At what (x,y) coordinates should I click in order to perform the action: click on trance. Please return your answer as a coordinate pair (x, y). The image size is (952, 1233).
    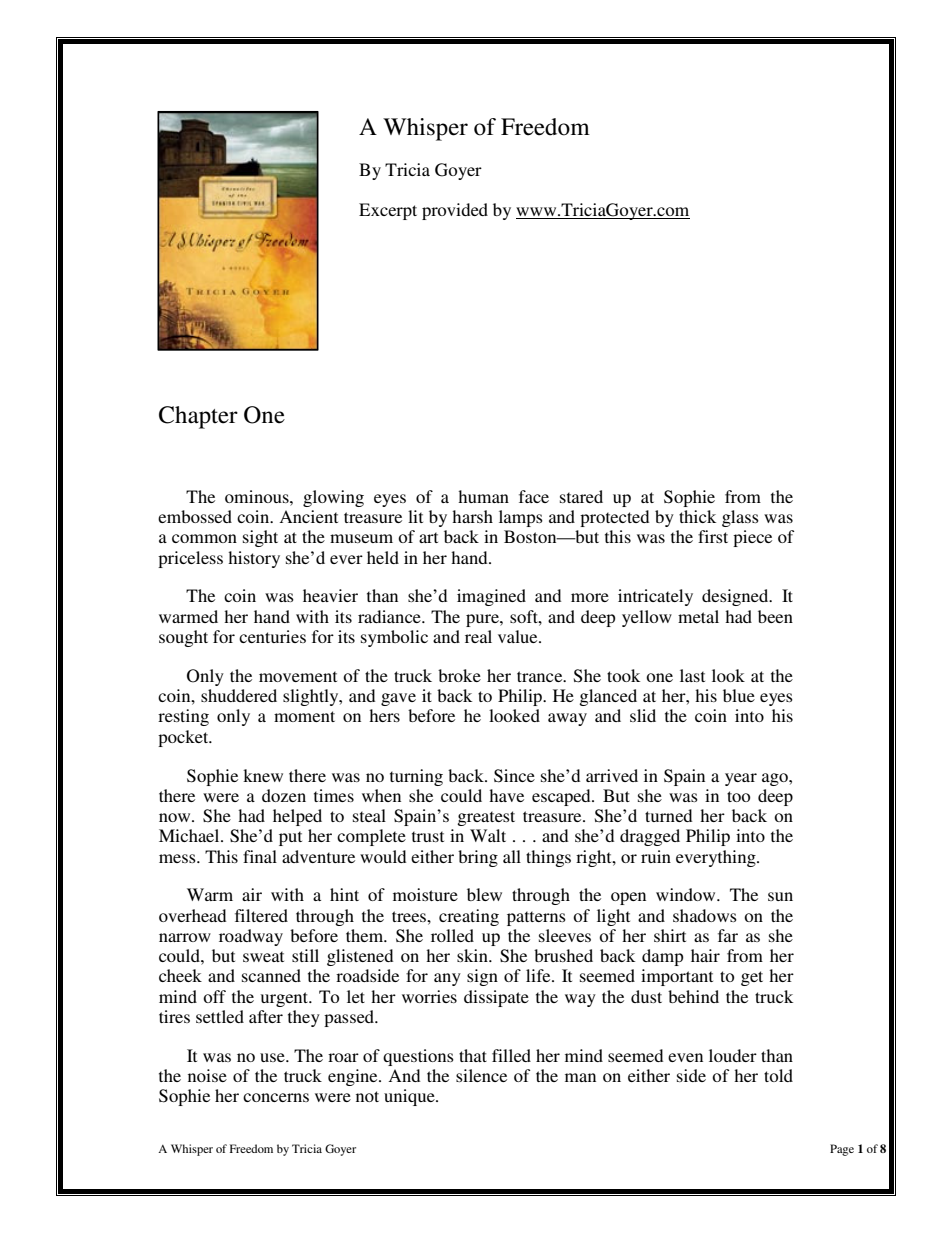
    Looking at the image, I should click on (541, 676).
